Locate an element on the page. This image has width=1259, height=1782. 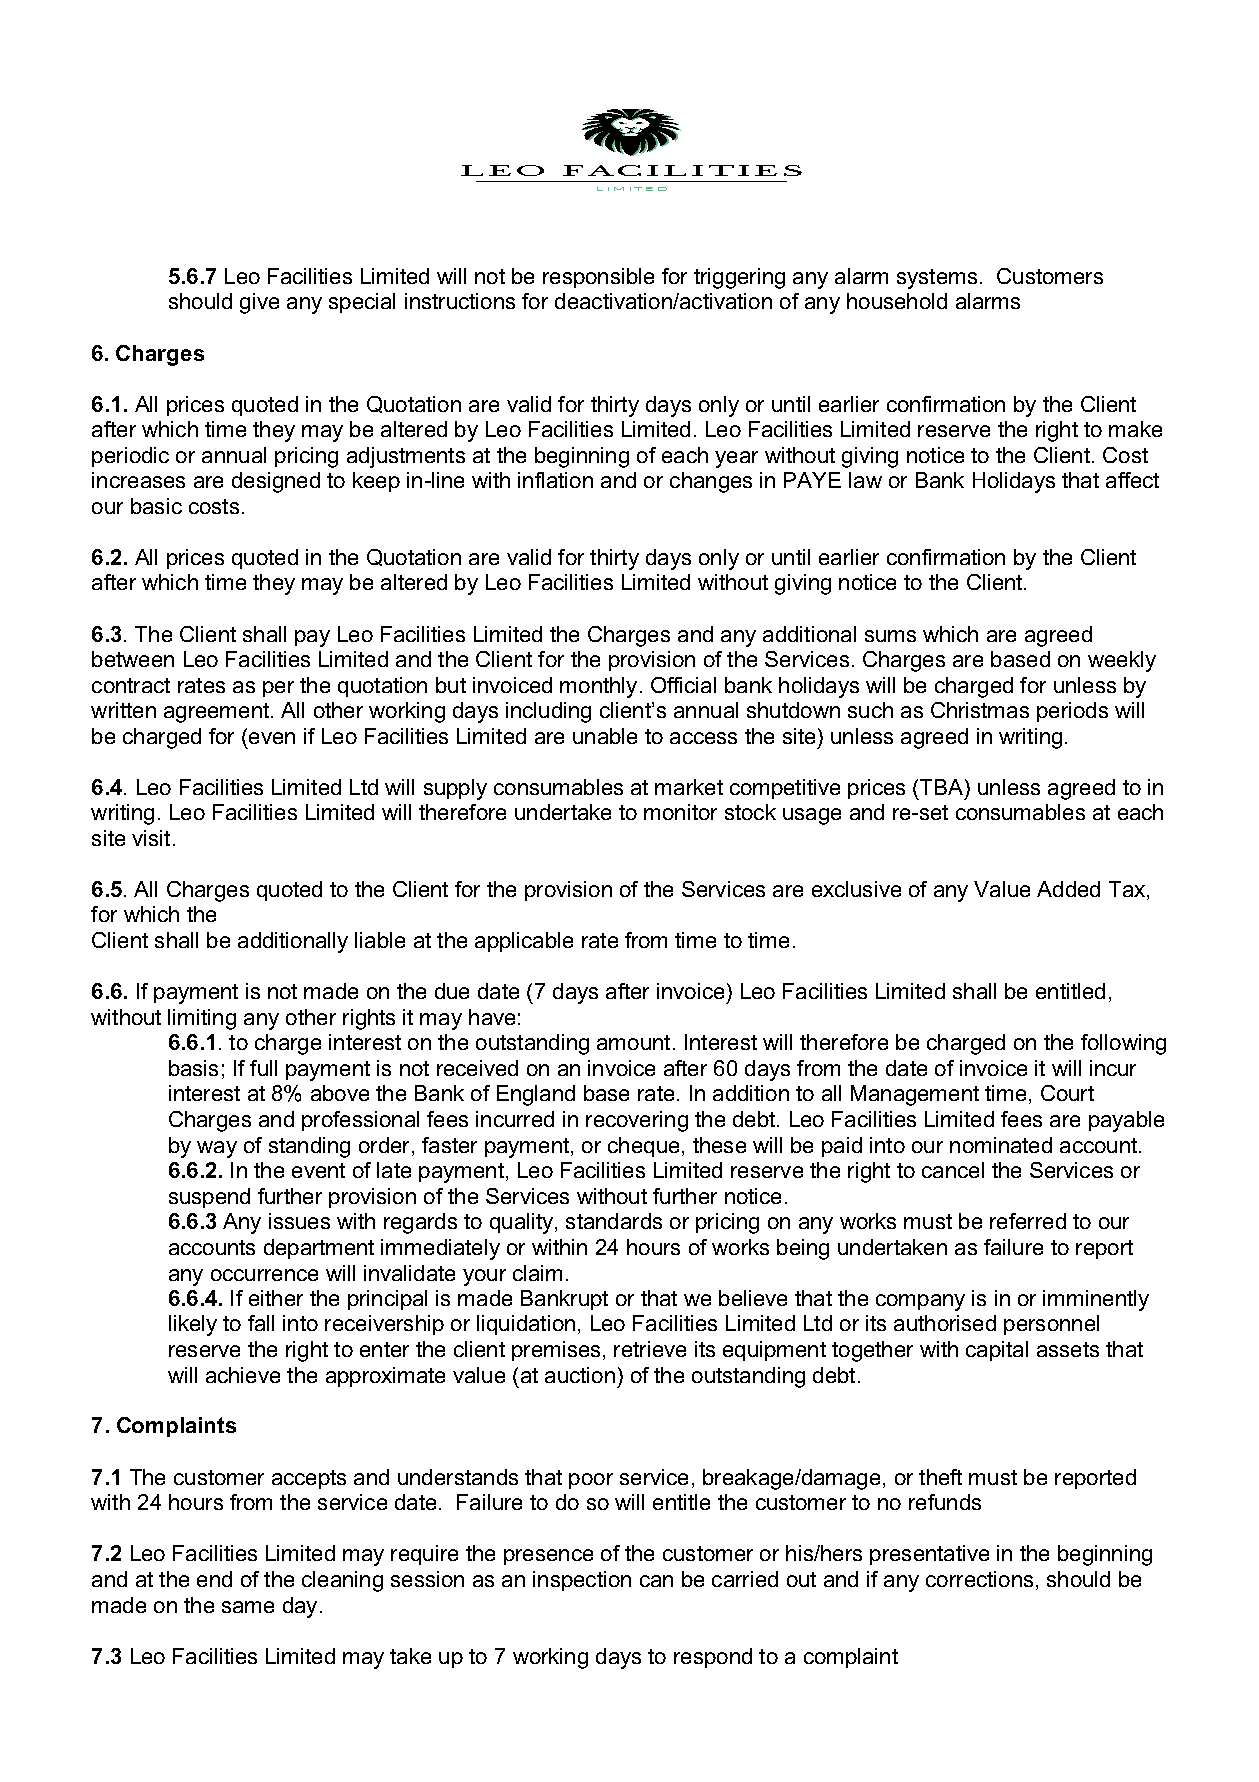
corrections is located at coordinates (979, 1579).
